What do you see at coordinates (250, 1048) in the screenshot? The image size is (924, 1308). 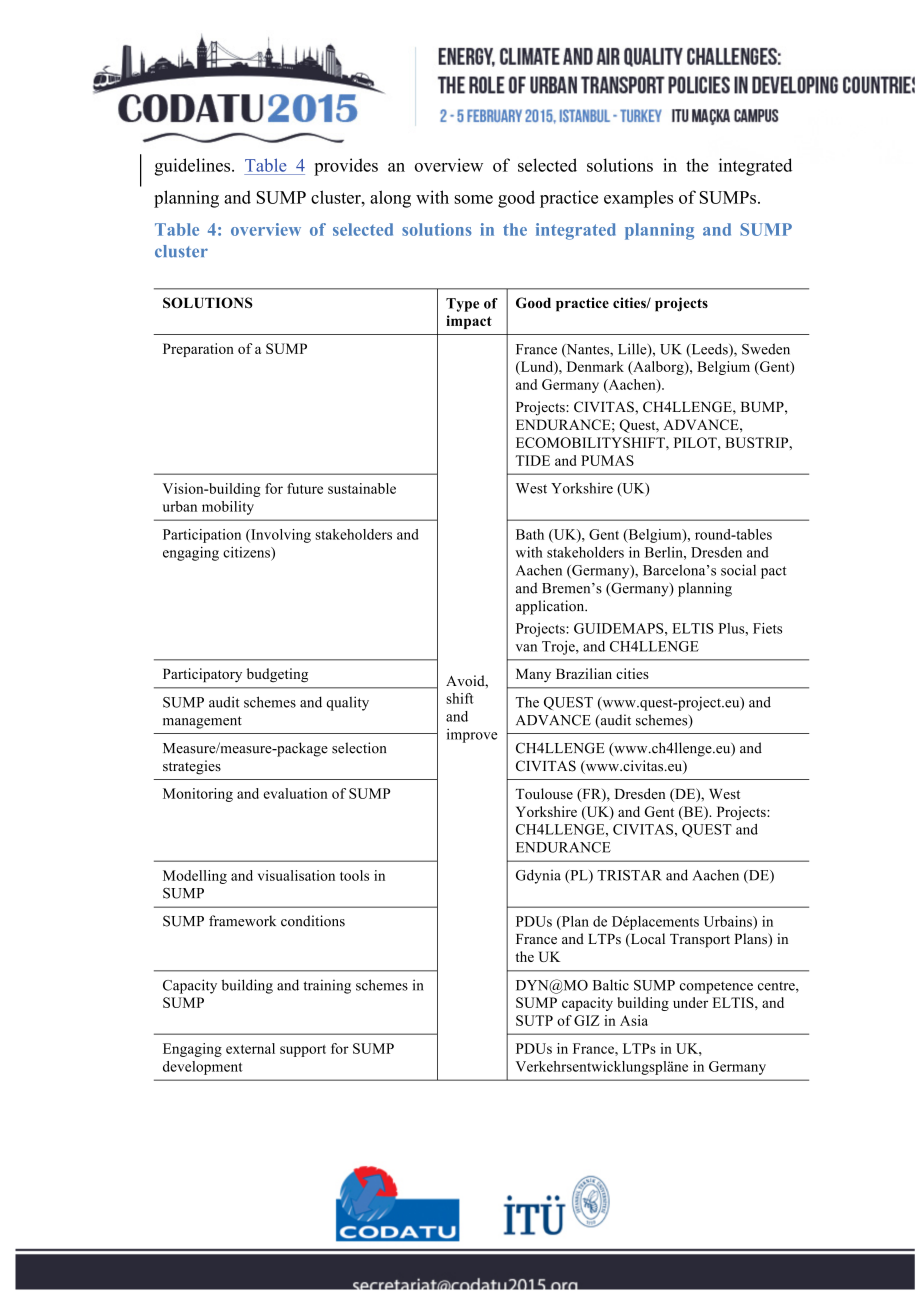 I see `external` at bounding box center [250, 1048].
